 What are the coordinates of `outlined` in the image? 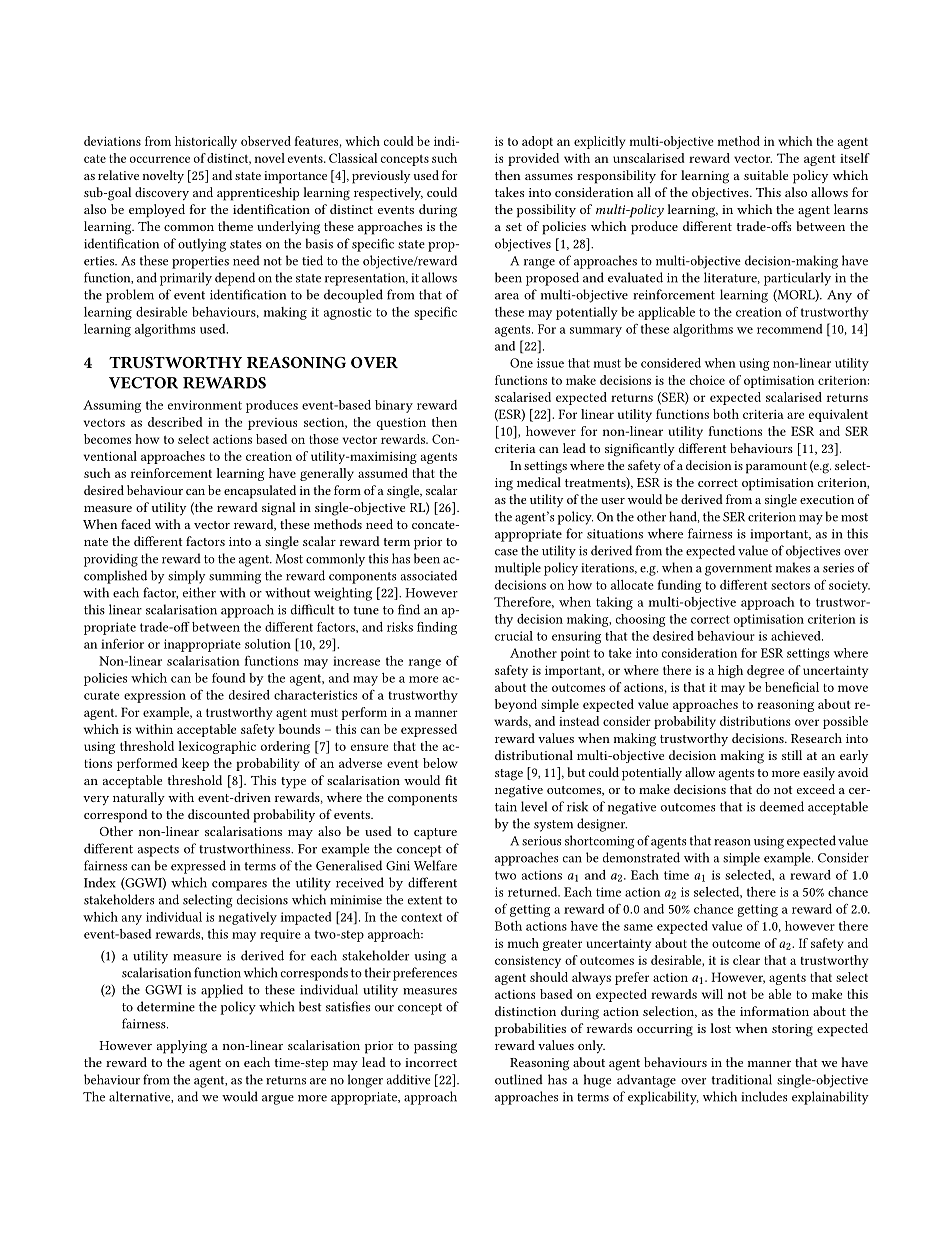 It's located at (519, 1079).
